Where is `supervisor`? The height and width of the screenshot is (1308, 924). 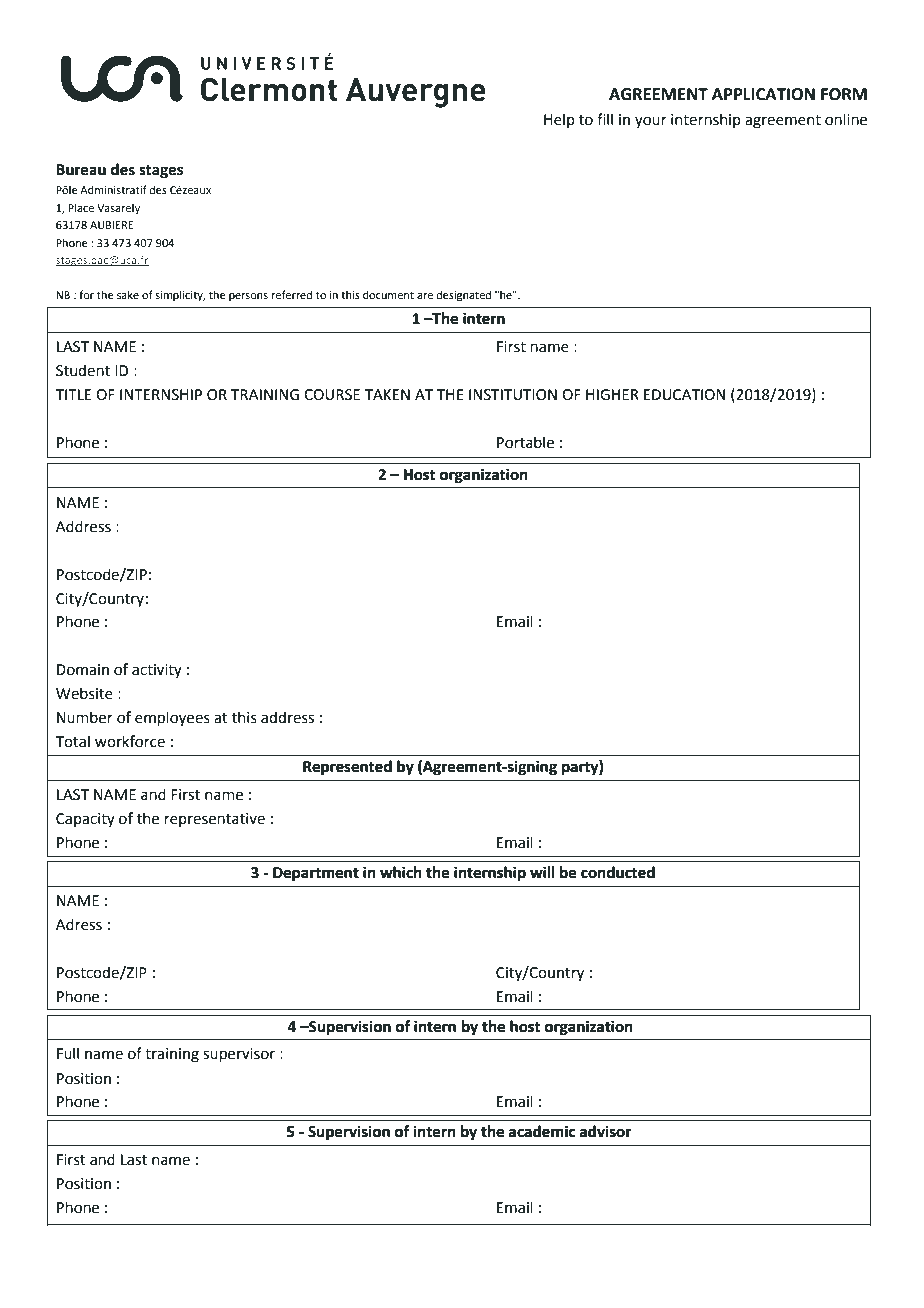
supervisor is located at coordinates (239, 1055).
